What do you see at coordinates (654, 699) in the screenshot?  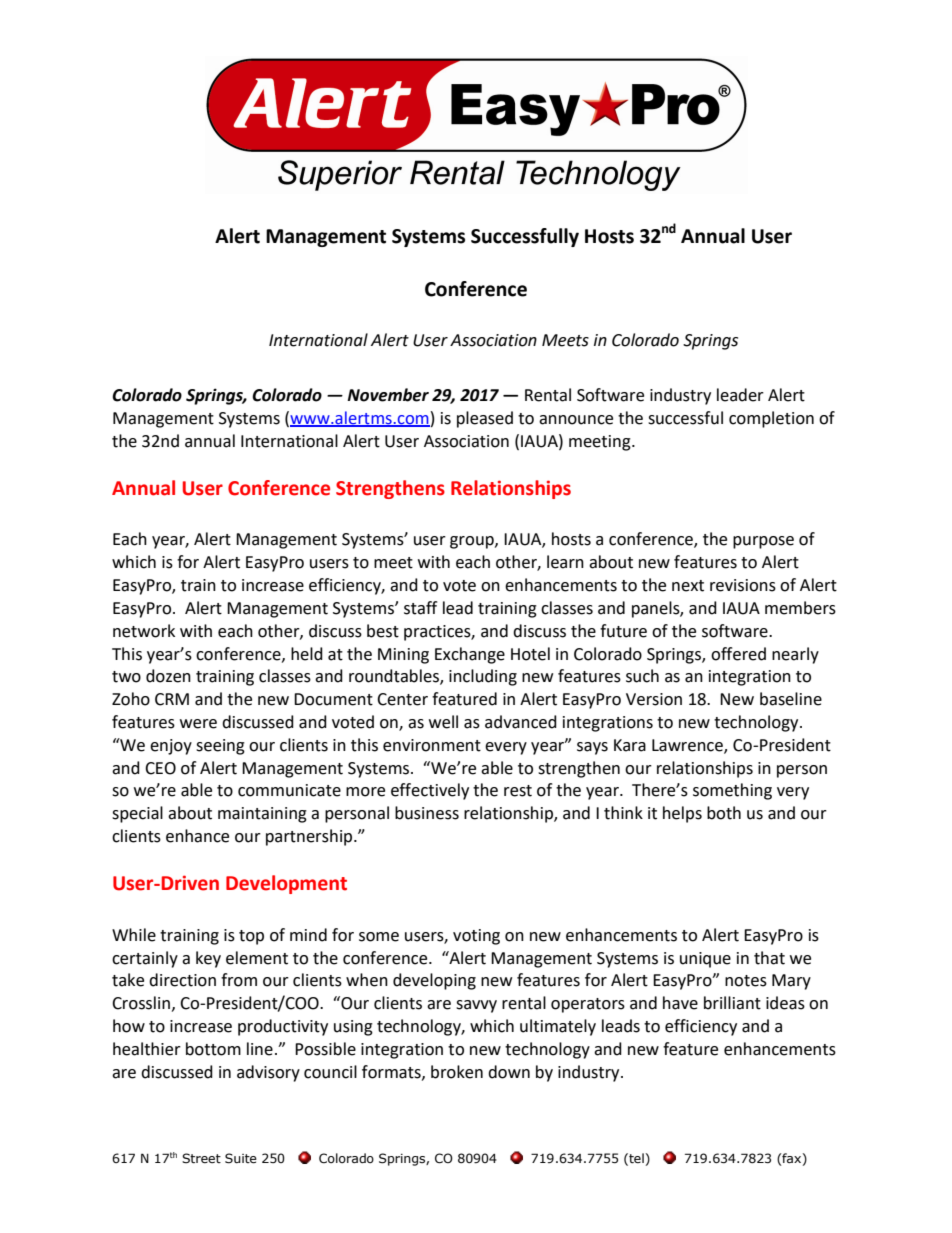 I see `Version` at bounding box center [654, 699].
